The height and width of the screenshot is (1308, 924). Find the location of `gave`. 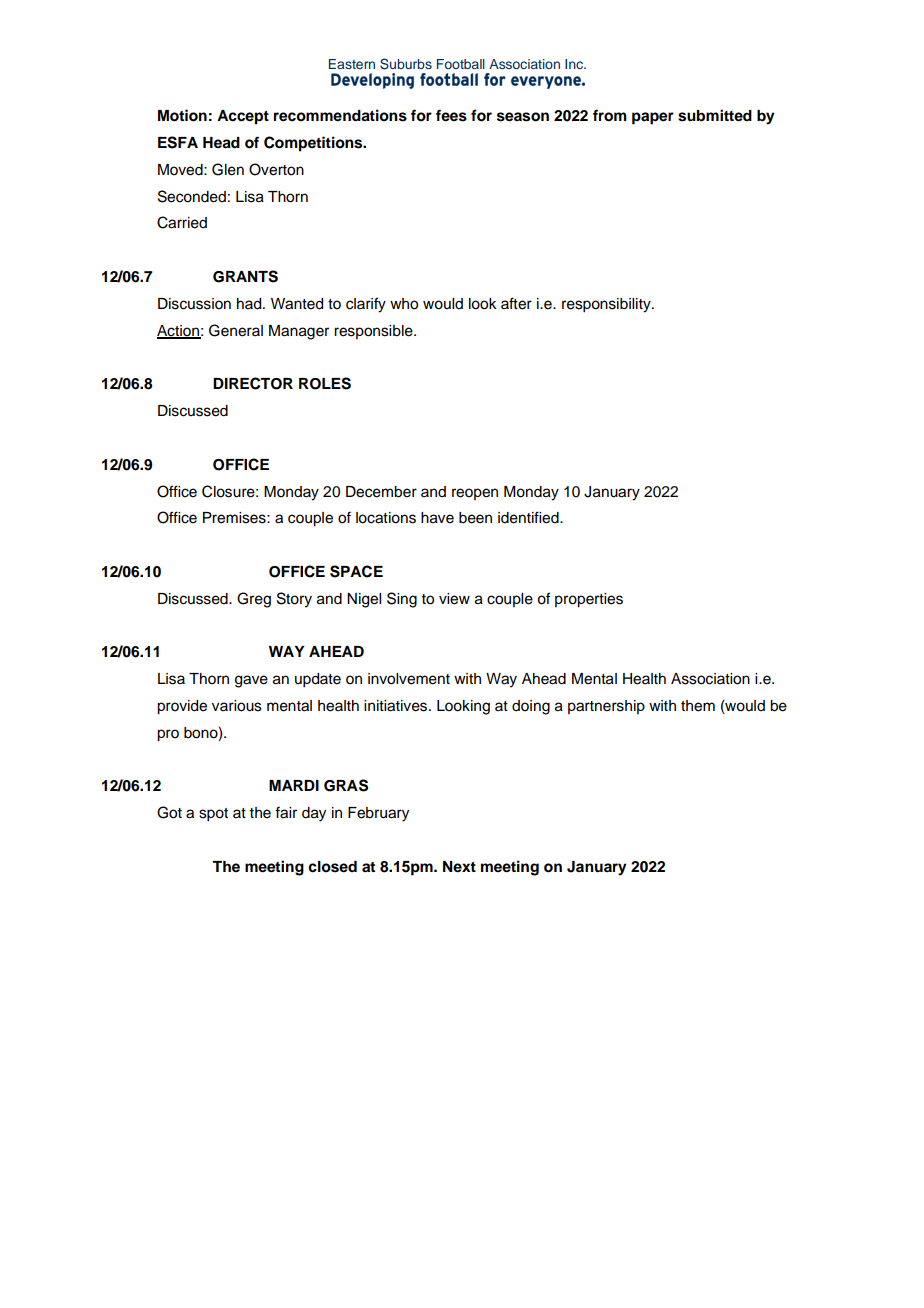

gave is located at coordinates (251, 681).
